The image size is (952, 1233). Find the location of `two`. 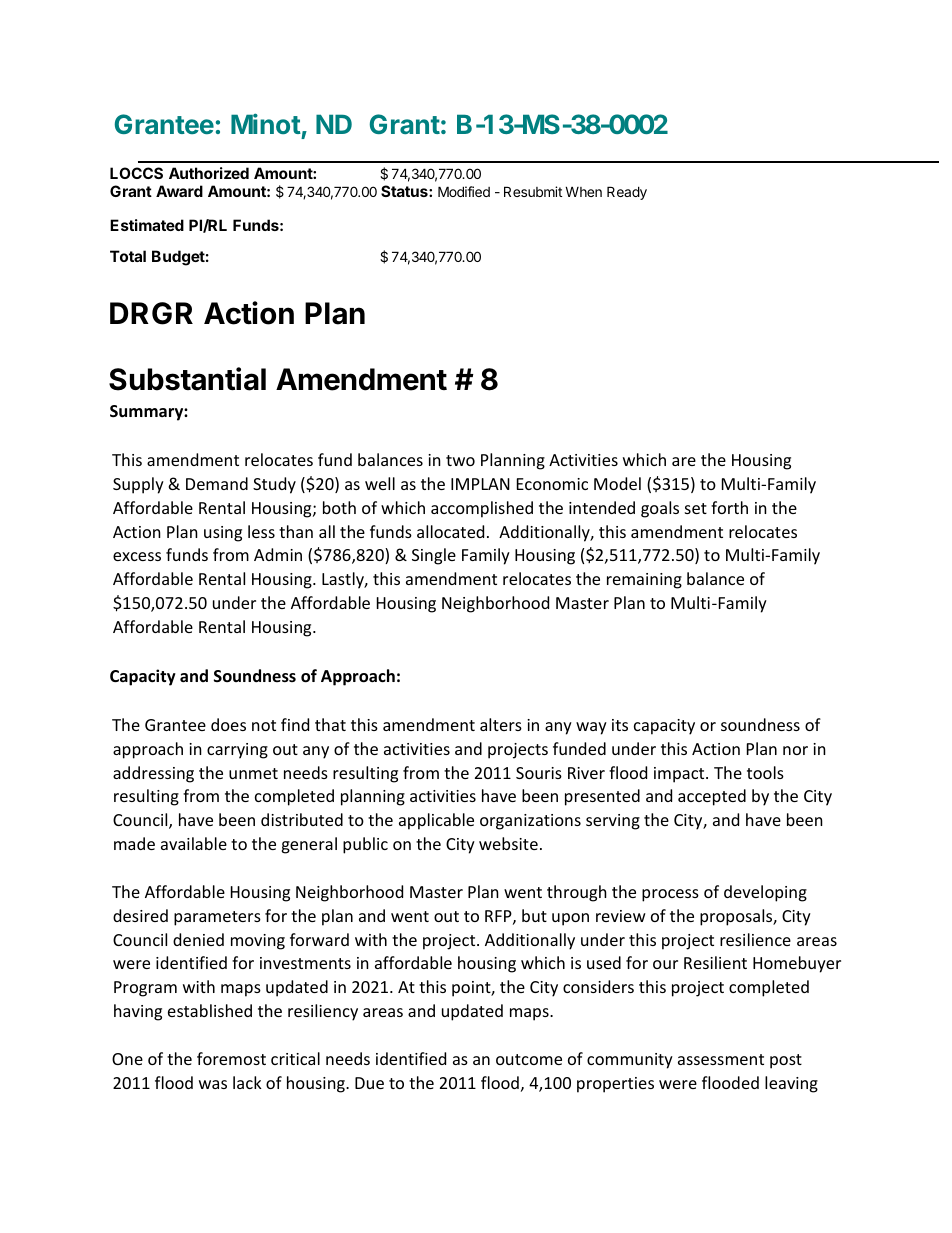

two is located at coordinates (460, 460).
